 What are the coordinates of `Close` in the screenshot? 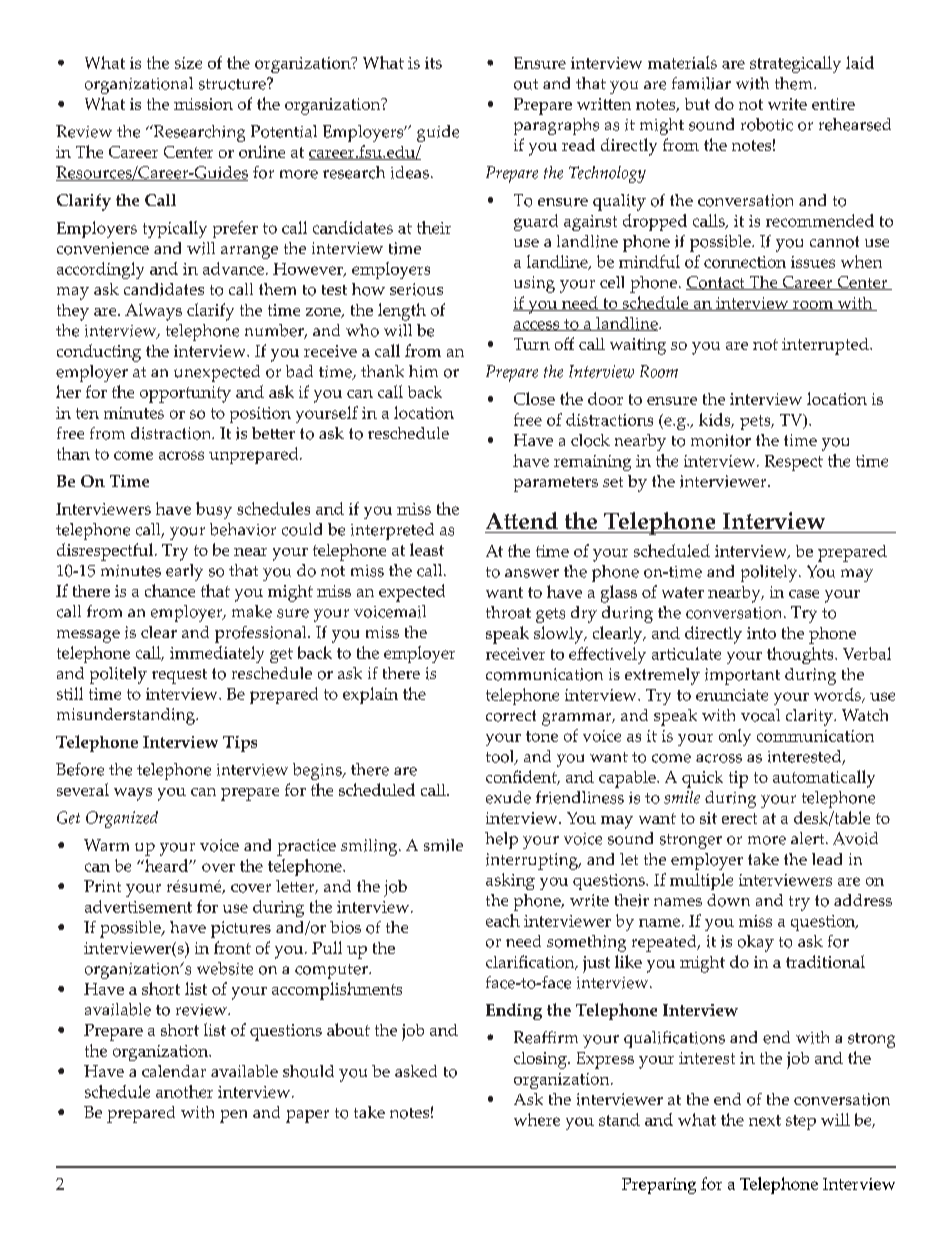 It's located at (534, 398).
